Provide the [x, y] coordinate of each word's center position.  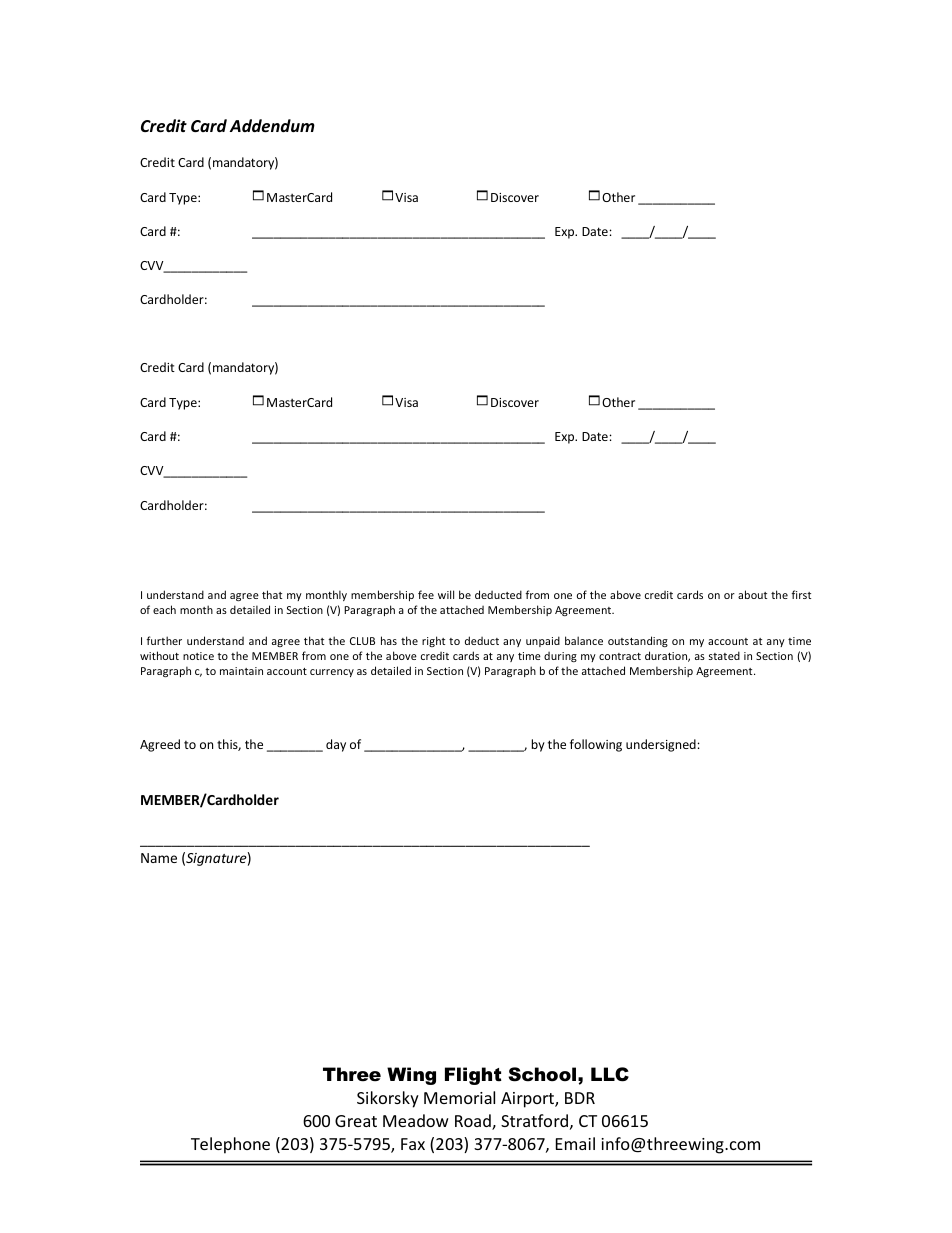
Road [474, 1122]
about [752, 594]
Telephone [230, 1145]
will [446, 594]
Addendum [272, 126]
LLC [610, 1074]
